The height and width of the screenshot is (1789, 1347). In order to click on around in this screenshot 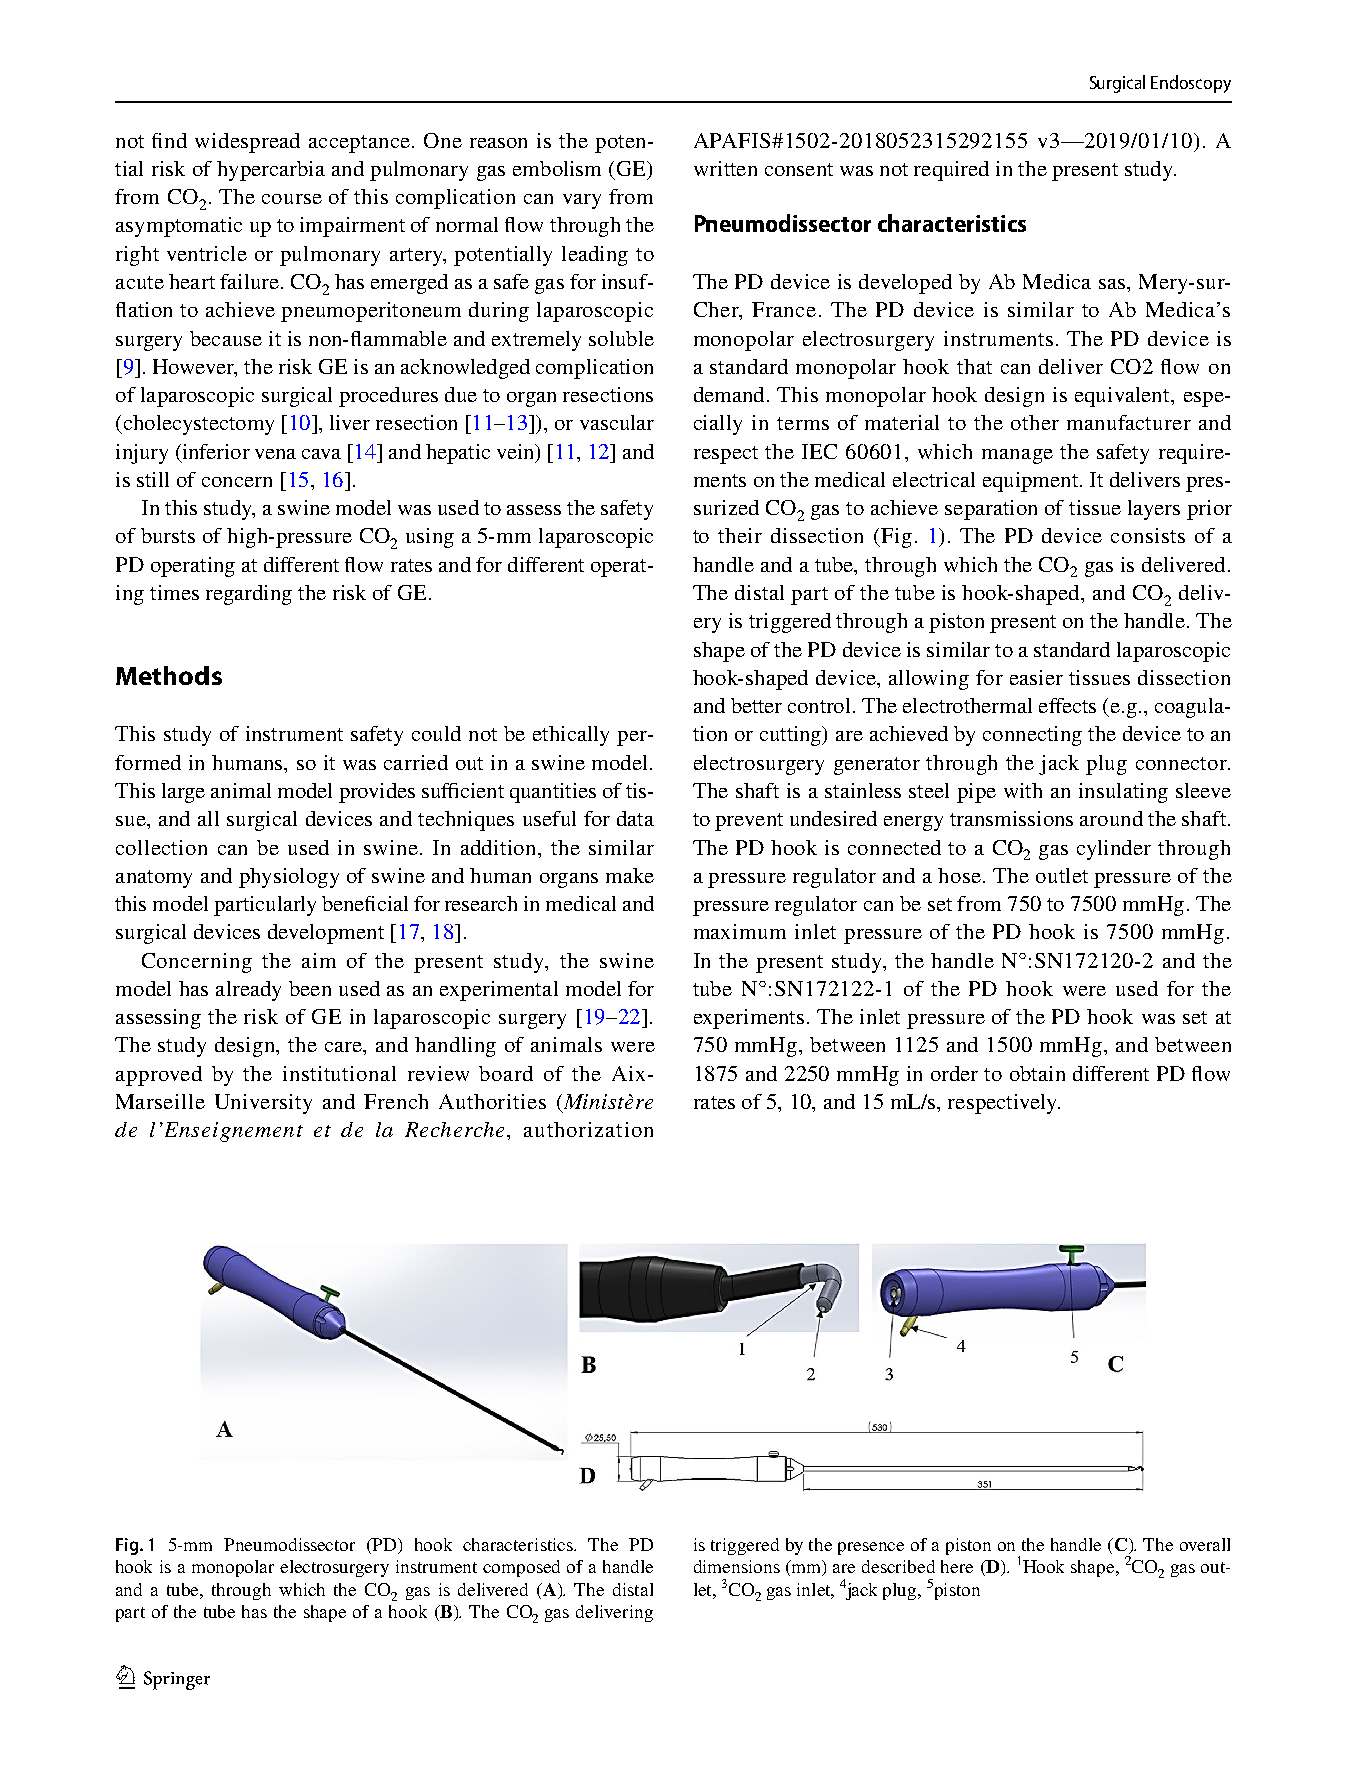, I will do `click(1111, 818)`.
